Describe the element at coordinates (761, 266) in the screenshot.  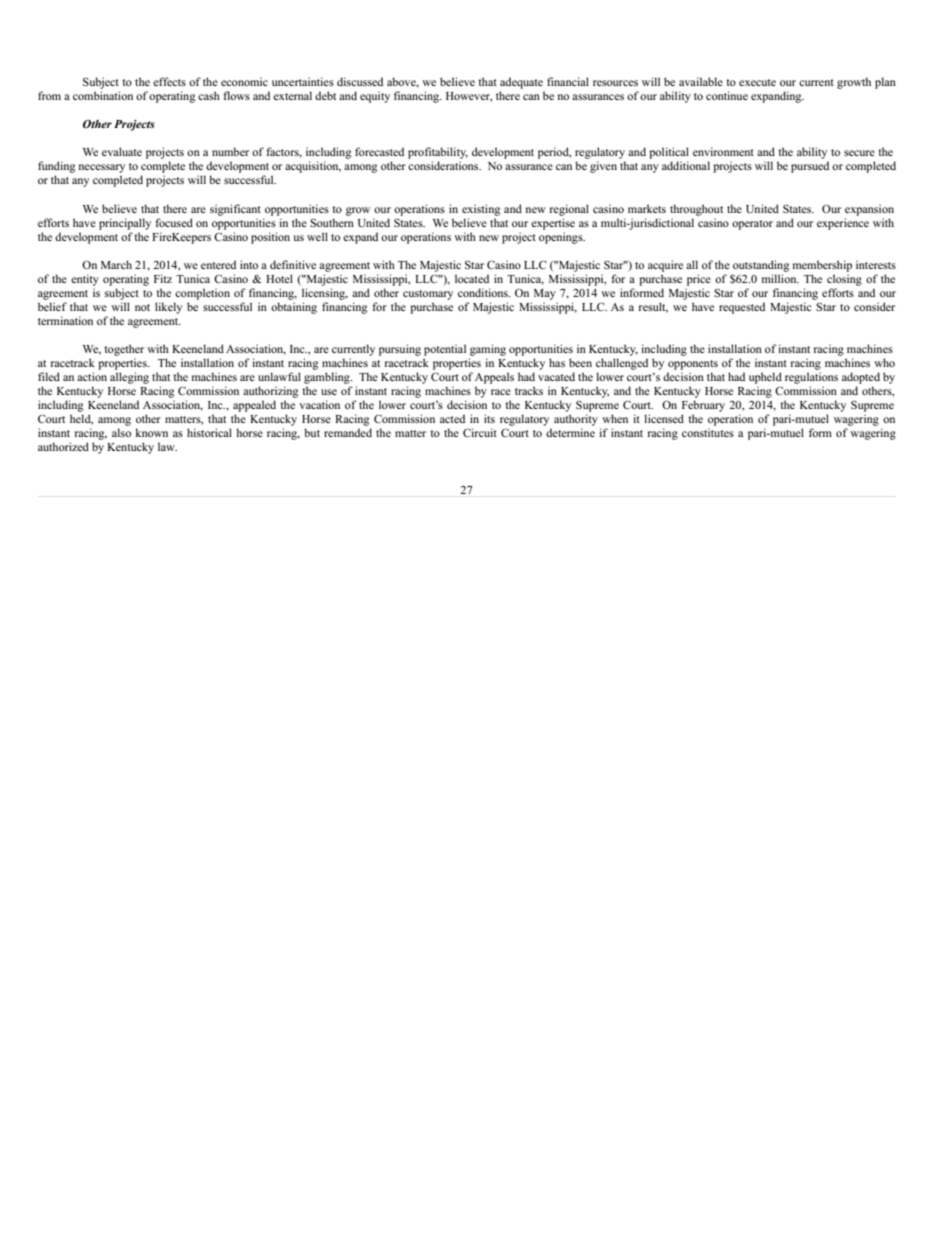
I see `outstanding` at that location.
